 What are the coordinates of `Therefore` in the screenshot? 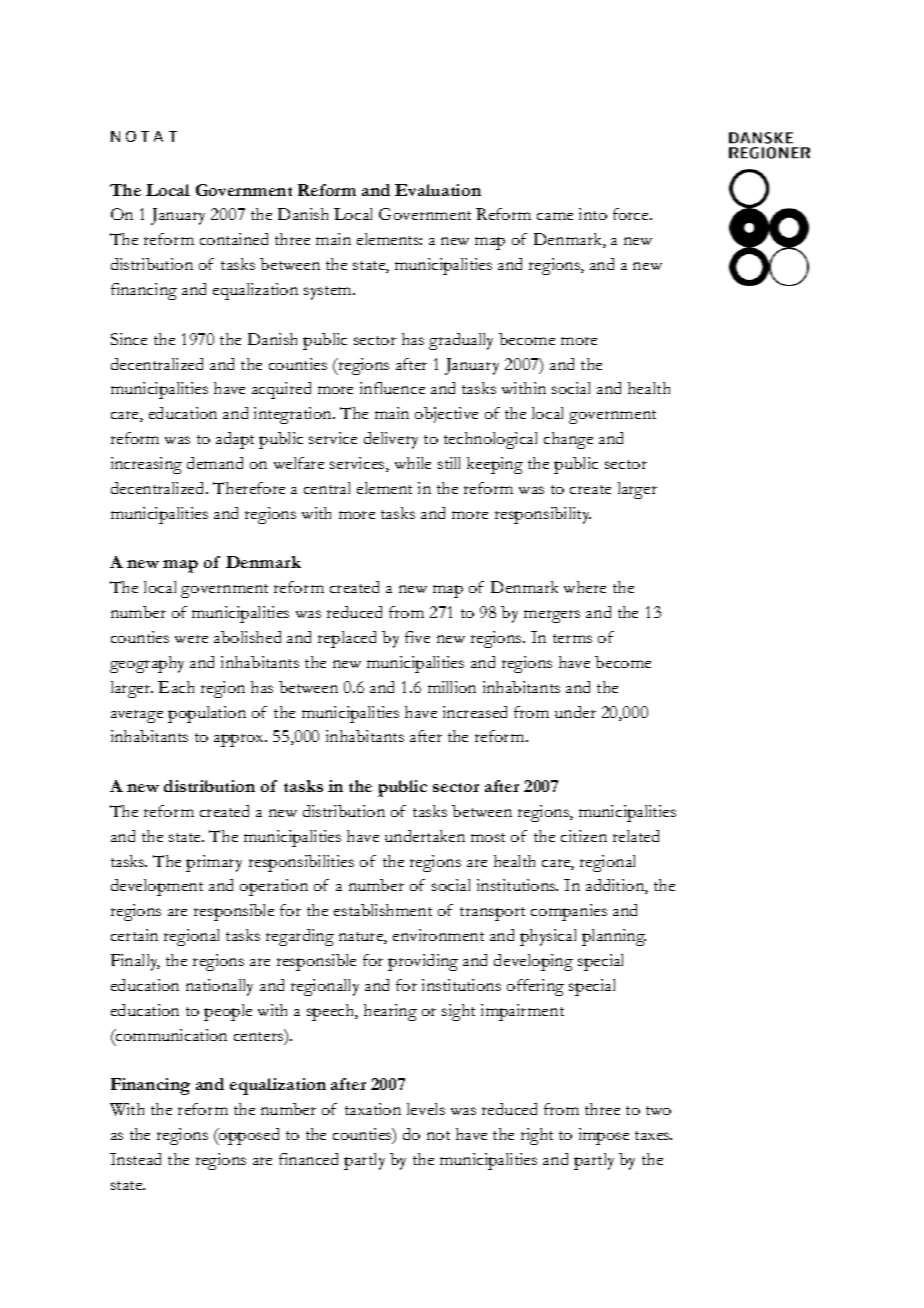 It's located at (249, 488).
